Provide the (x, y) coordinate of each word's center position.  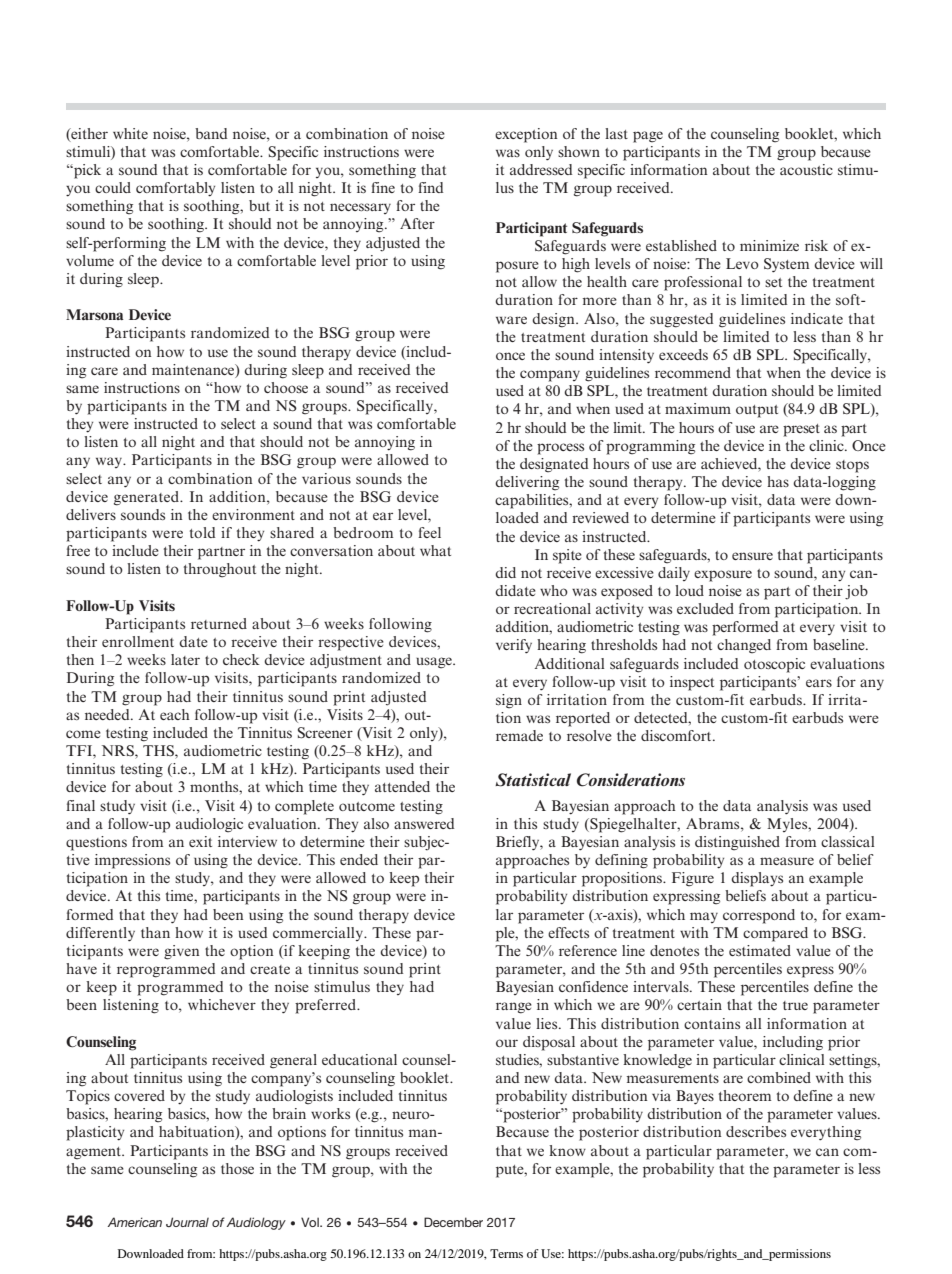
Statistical (533, 780)
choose (286, 387)
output (757, 411)
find (430, 187)
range (514, 1008)
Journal (187, 1222)
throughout (220, 570)
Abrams (714, 823)
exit (200, 841)
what (435, 550)
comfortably (175, 189)
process (560, 449)
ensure (752, 556)
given (182, 952)
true (795, 1005)
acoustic (806, 169)
